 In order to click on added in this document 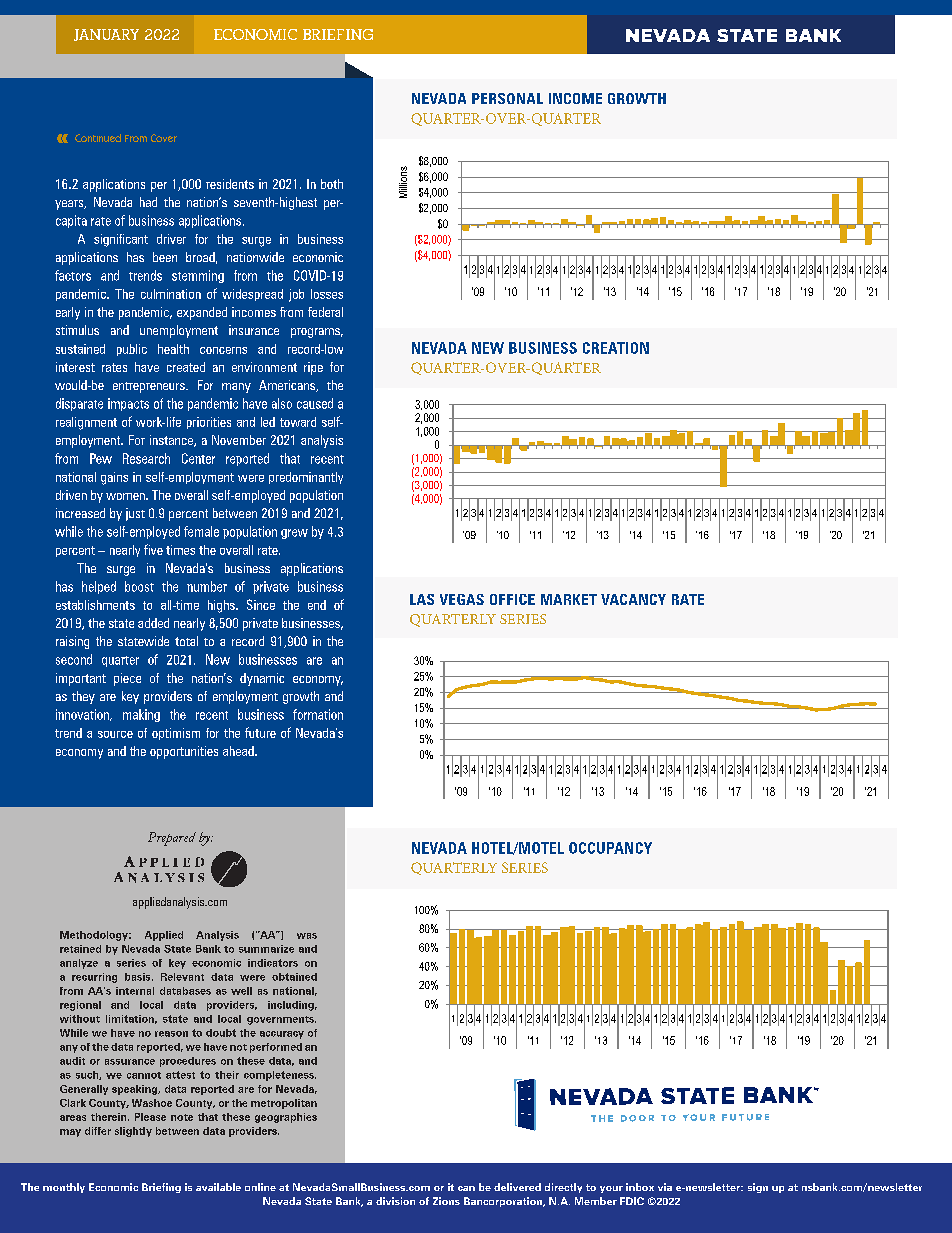, I will do `click(153, 623)`.
